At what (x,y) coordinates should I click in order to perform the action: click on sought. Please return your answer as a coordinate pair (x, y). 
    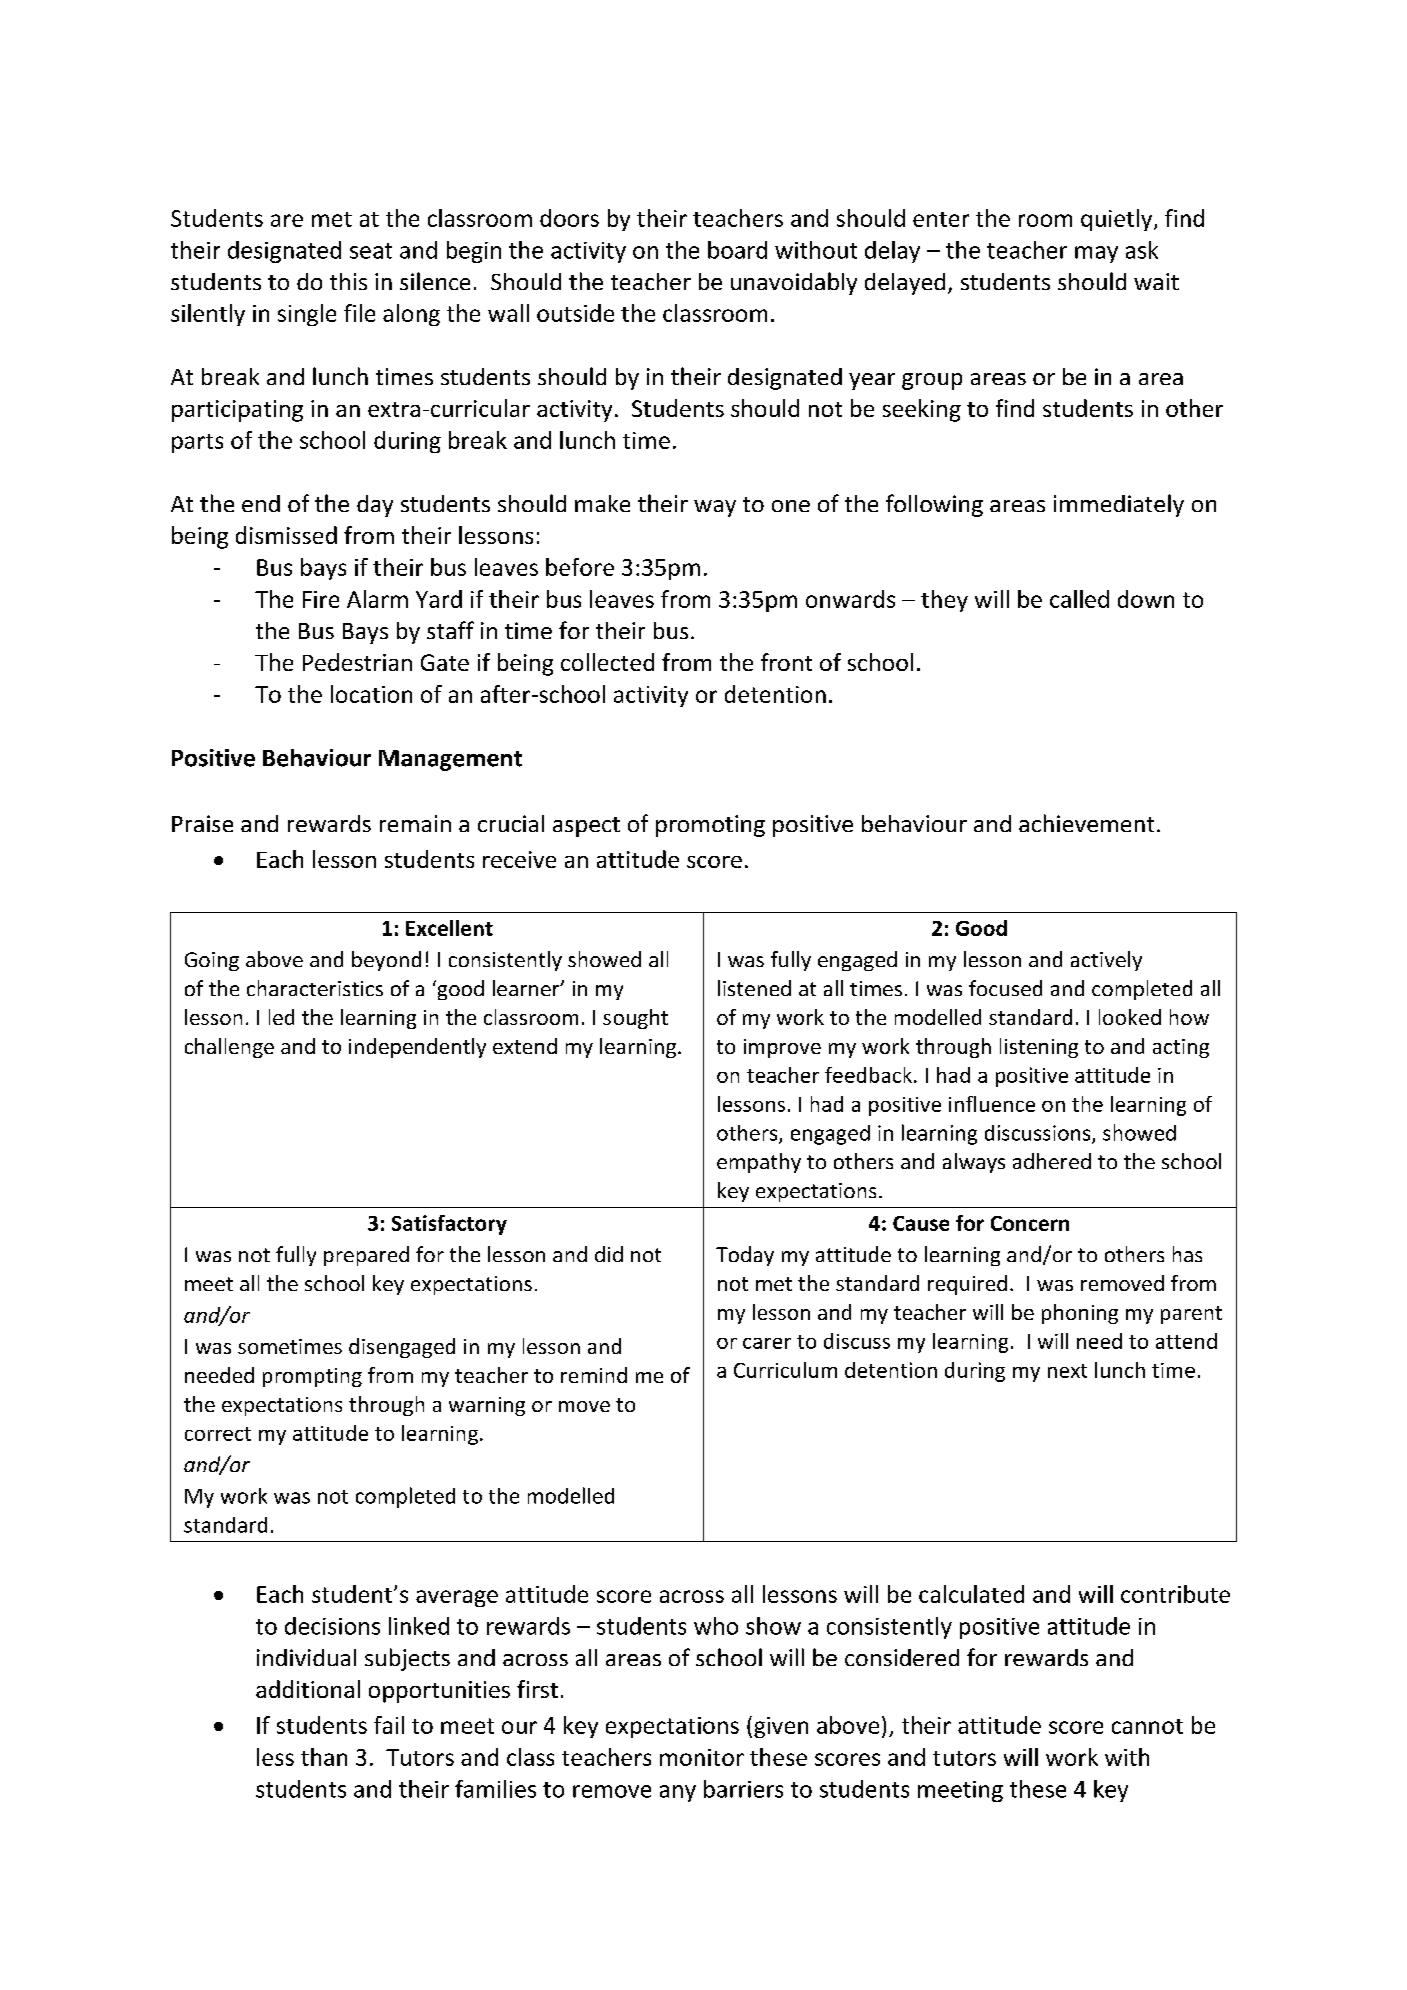
    Looking at the image, I should click on (635, 1019).
